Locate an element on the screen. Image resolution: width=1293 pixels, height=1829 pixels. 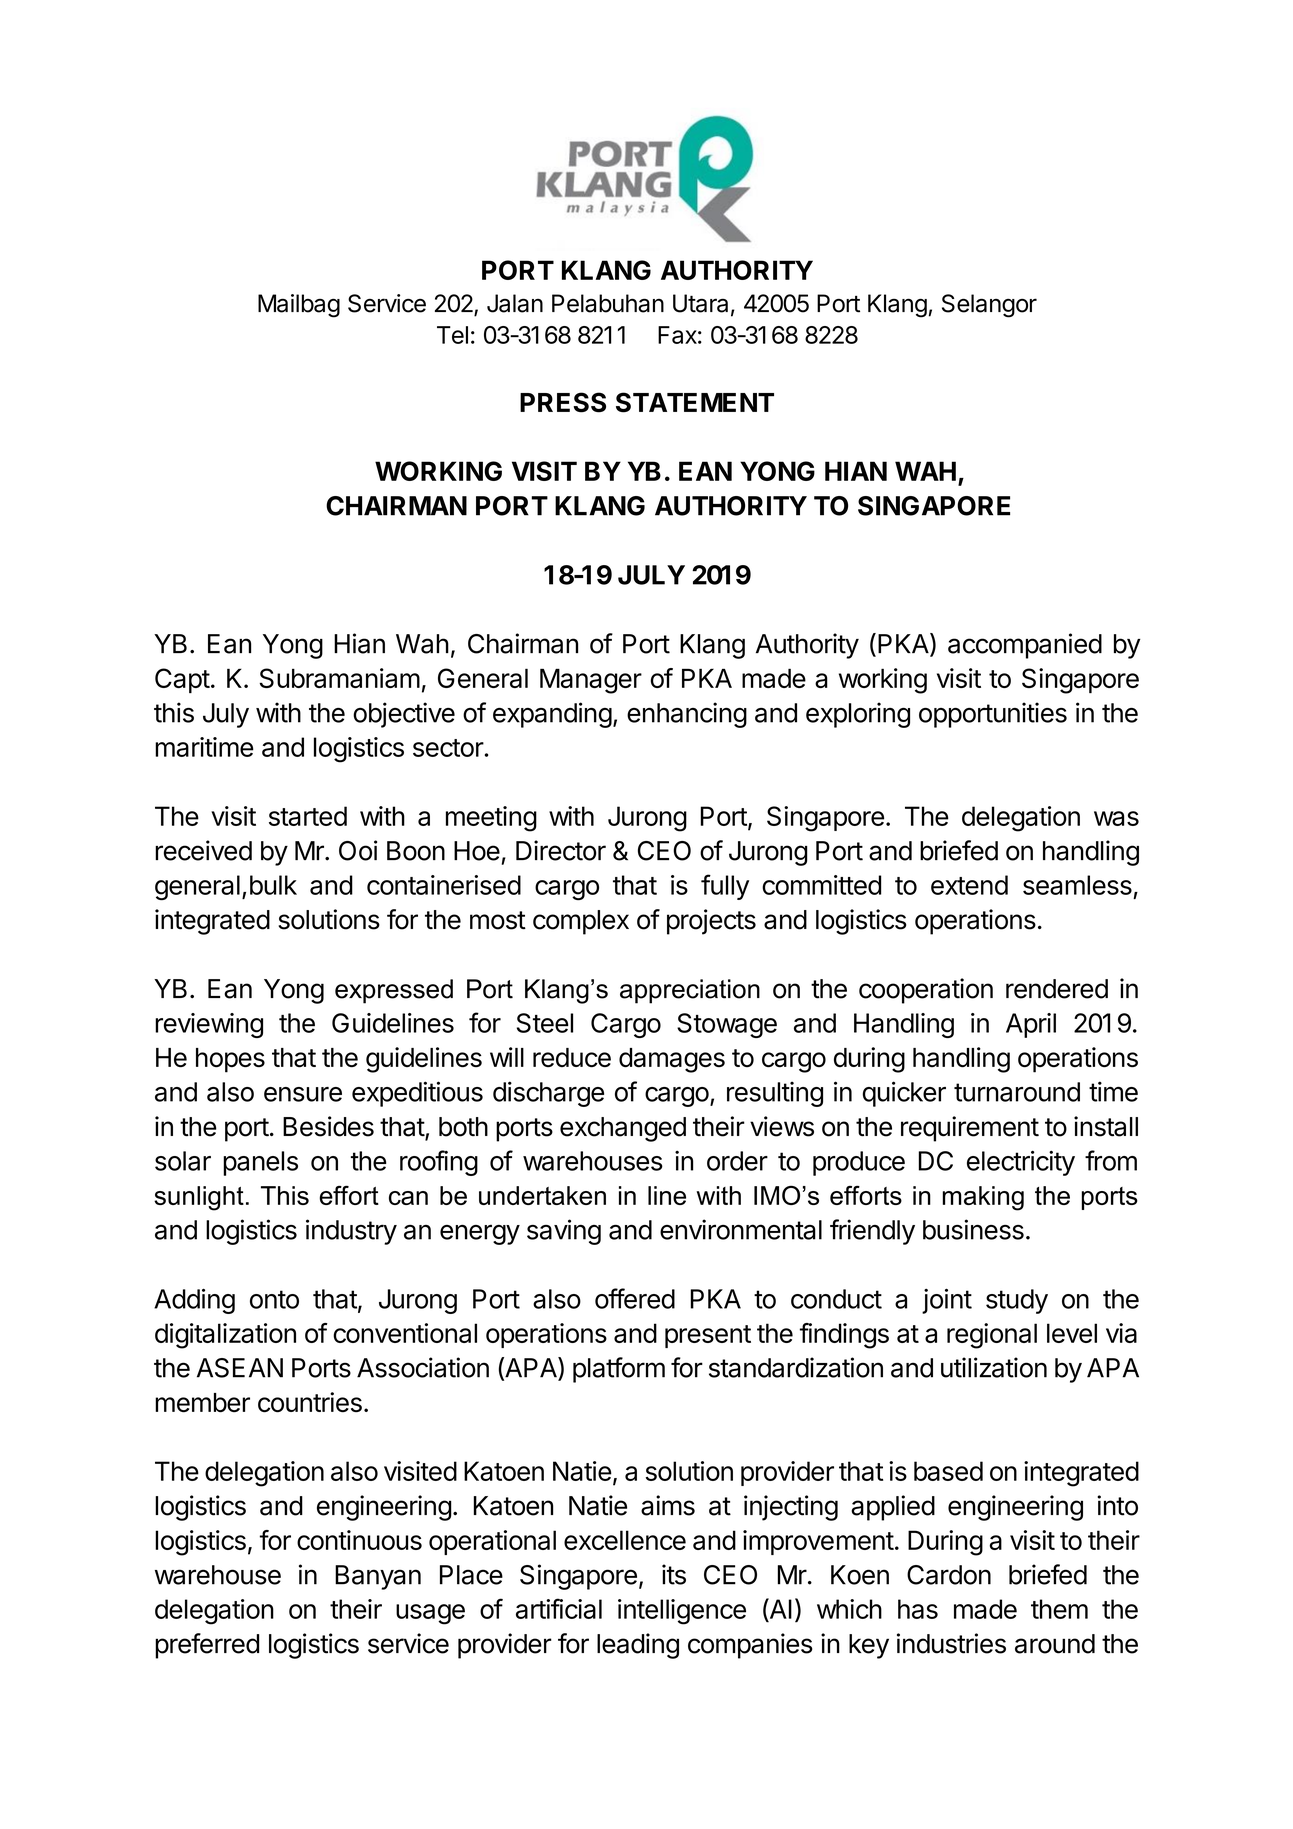
Banyan is located at coordinates (378, 1577).
